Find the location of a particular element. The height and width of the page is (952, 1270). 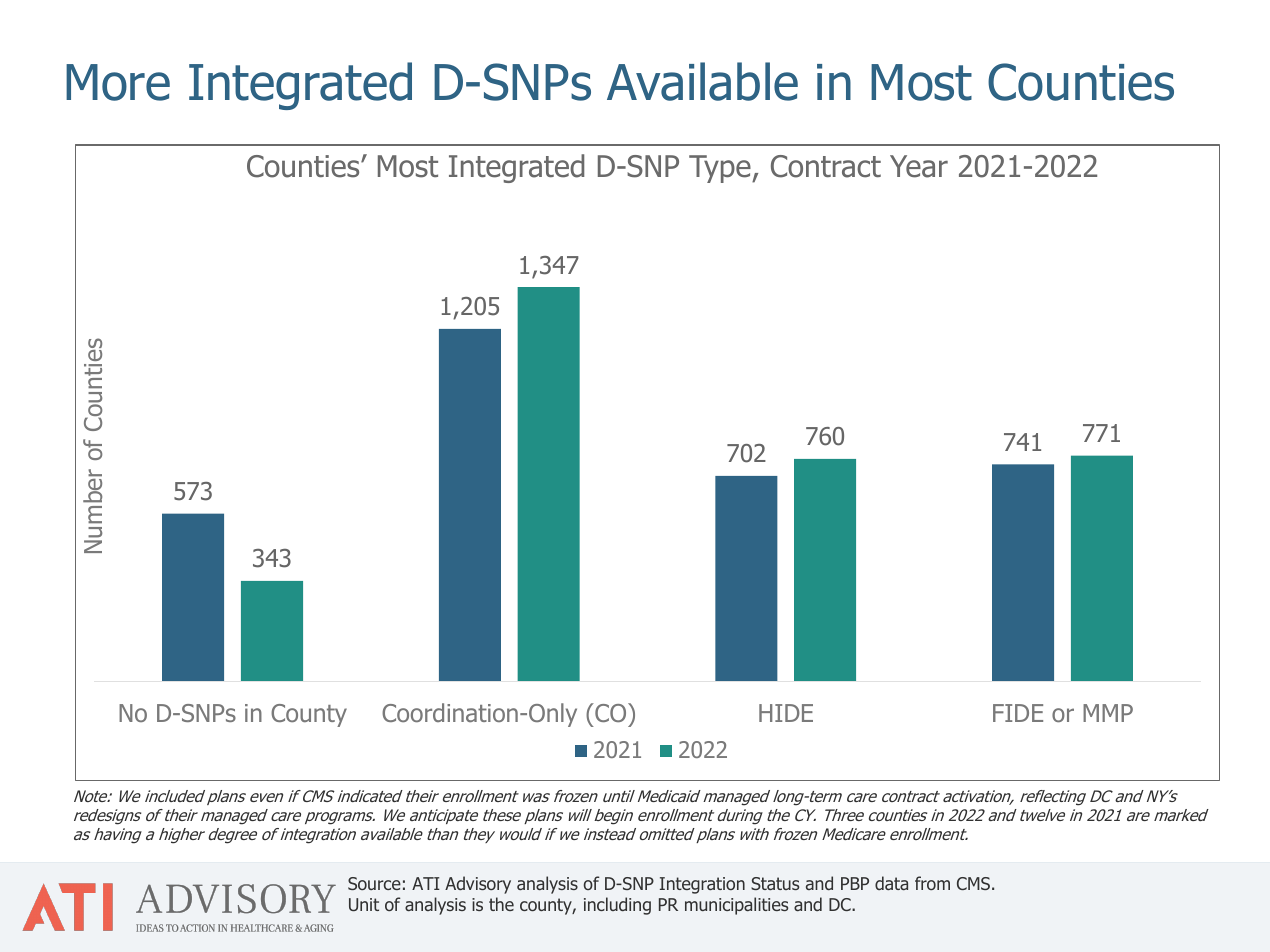

data is located at coordinates (891, 883).
